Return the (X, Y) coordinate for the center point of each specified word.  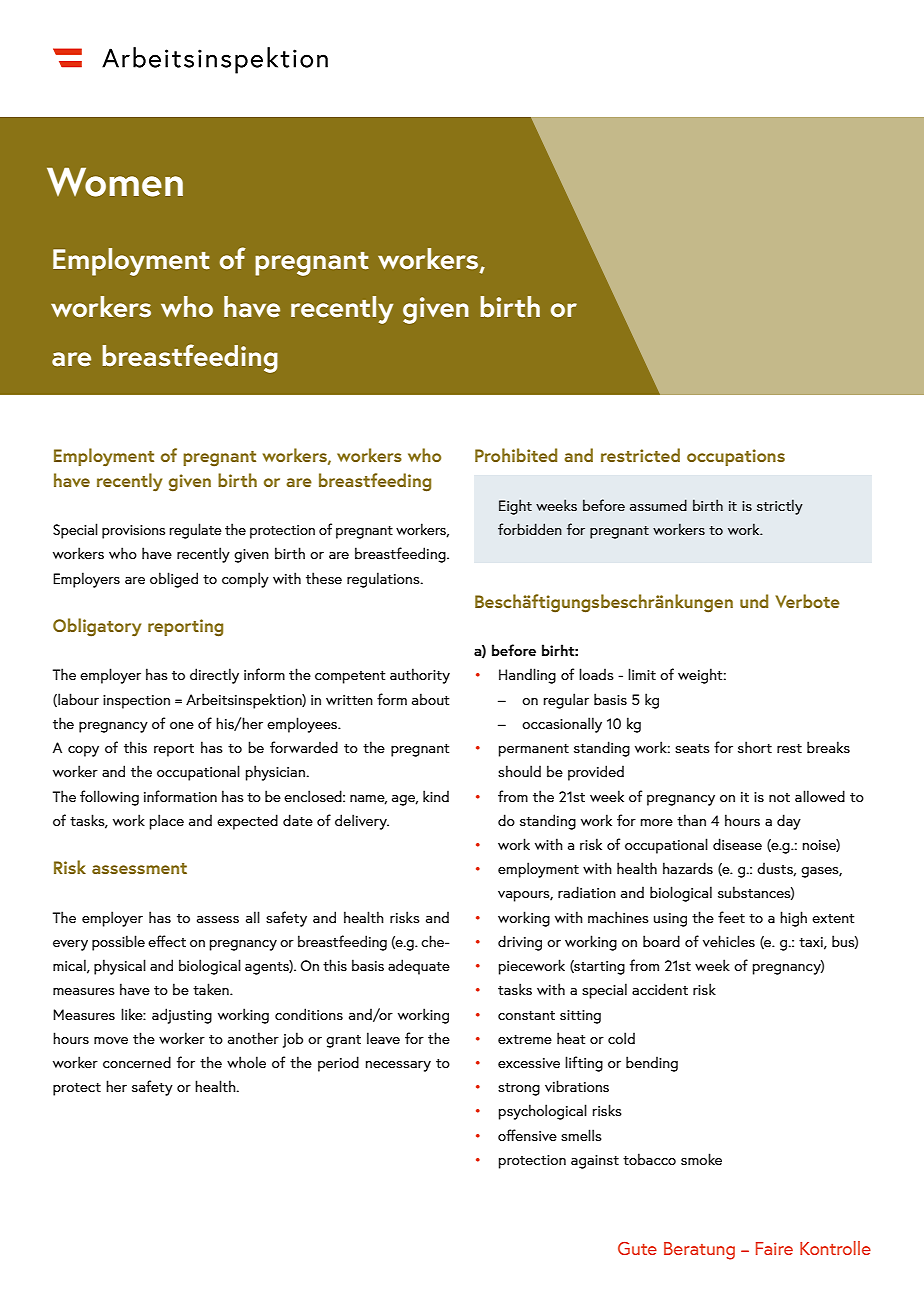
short (755, 747)
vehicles (729, 941)
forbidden (530, 529)
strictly (780, 507)
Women (115, 182)
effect (167, 941)
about (430, 699)
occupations (736, 457)
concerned (137, 1062)
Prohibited (516, 455)
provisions (133, 532)
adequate (419, 967)
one (182, 725)
